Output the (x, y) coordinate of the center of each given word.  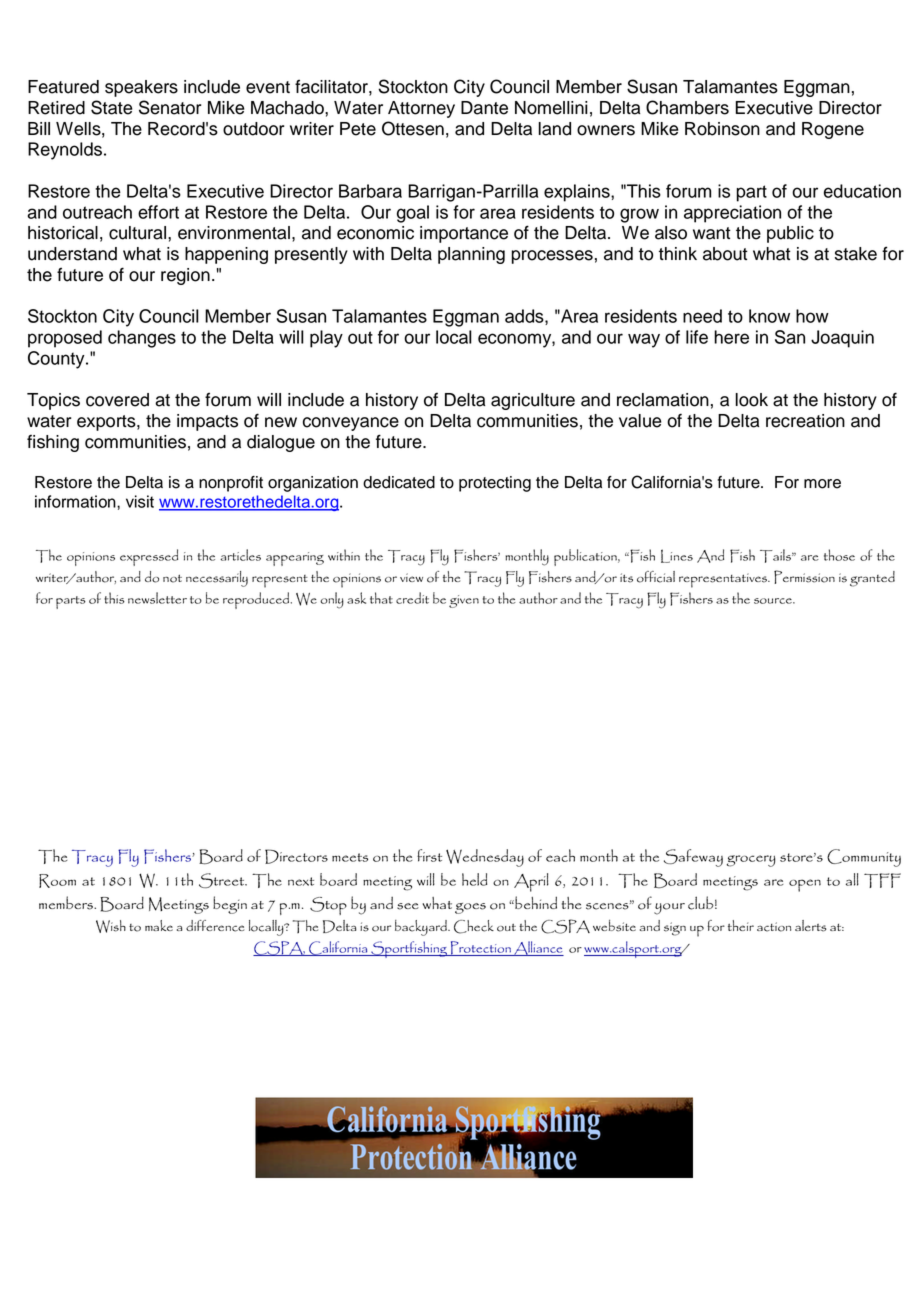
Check (474, 927)
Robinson (722, 129)
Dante (484, 108)
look (752, 400)
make (159, 925)
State (111, 107)
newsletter (157, 598)
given (464, 601)
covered (117, 400)
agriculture (533, 401)
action (774, 927)
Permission (804, 577)
